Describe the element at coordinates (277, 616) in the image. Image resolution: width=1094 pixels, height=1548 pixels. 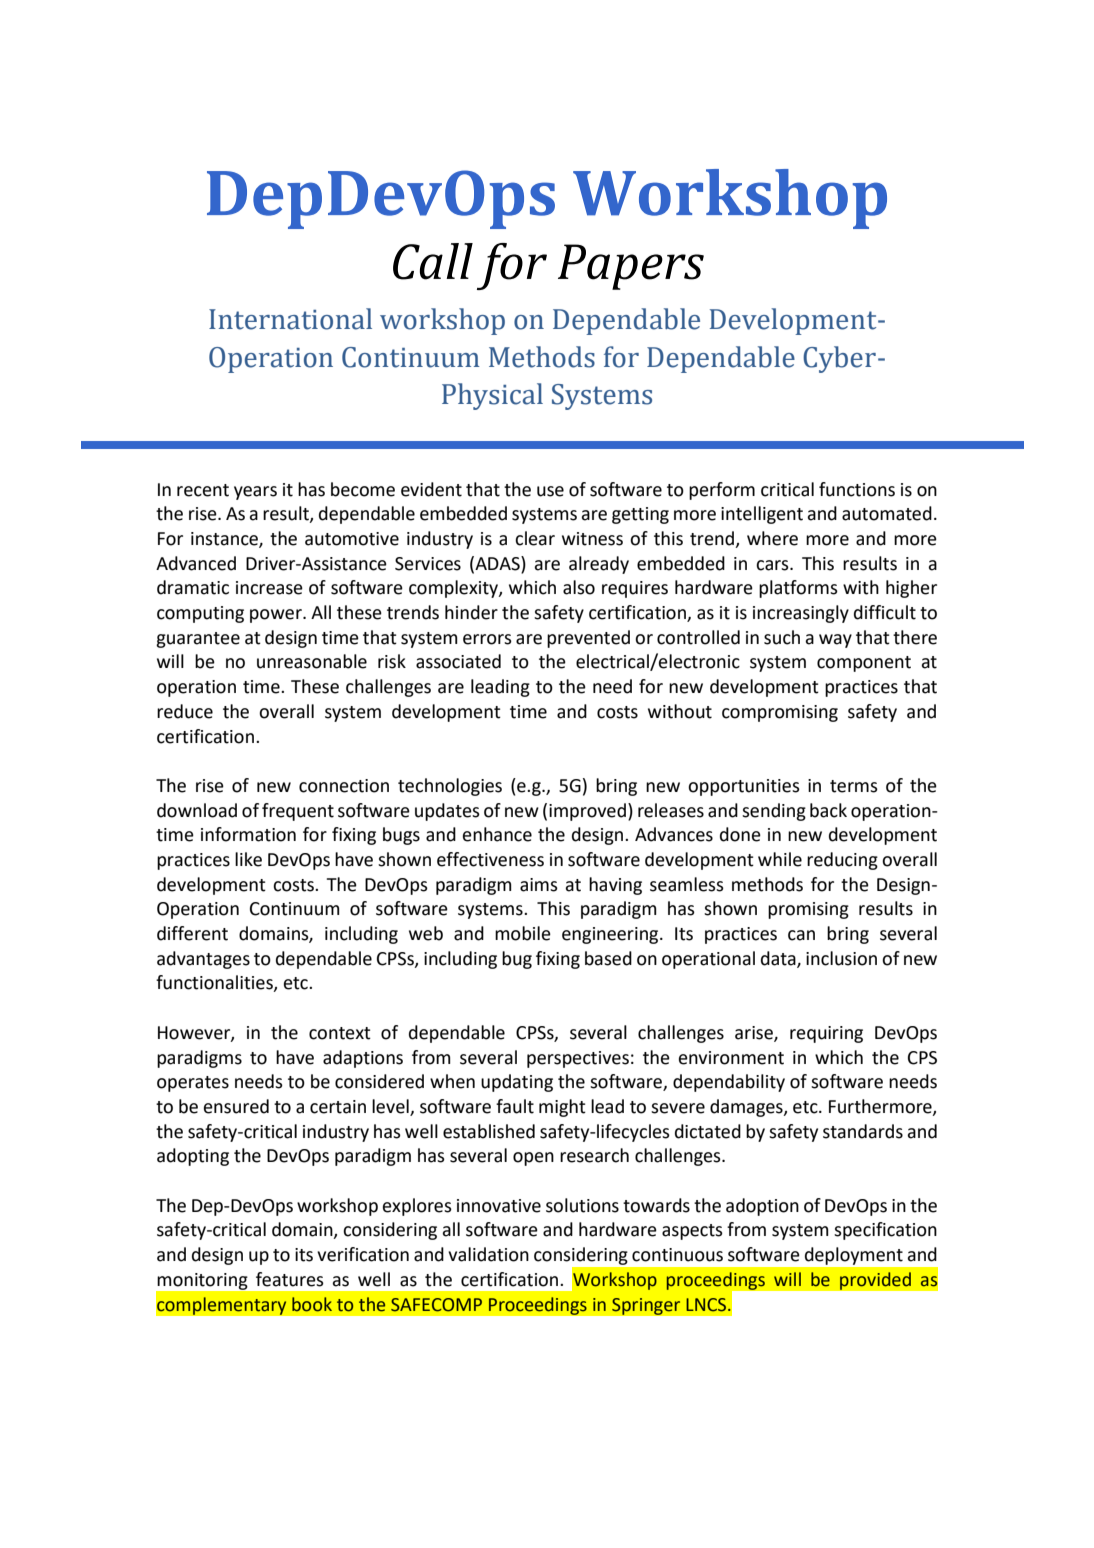
I see `power` at that location.
